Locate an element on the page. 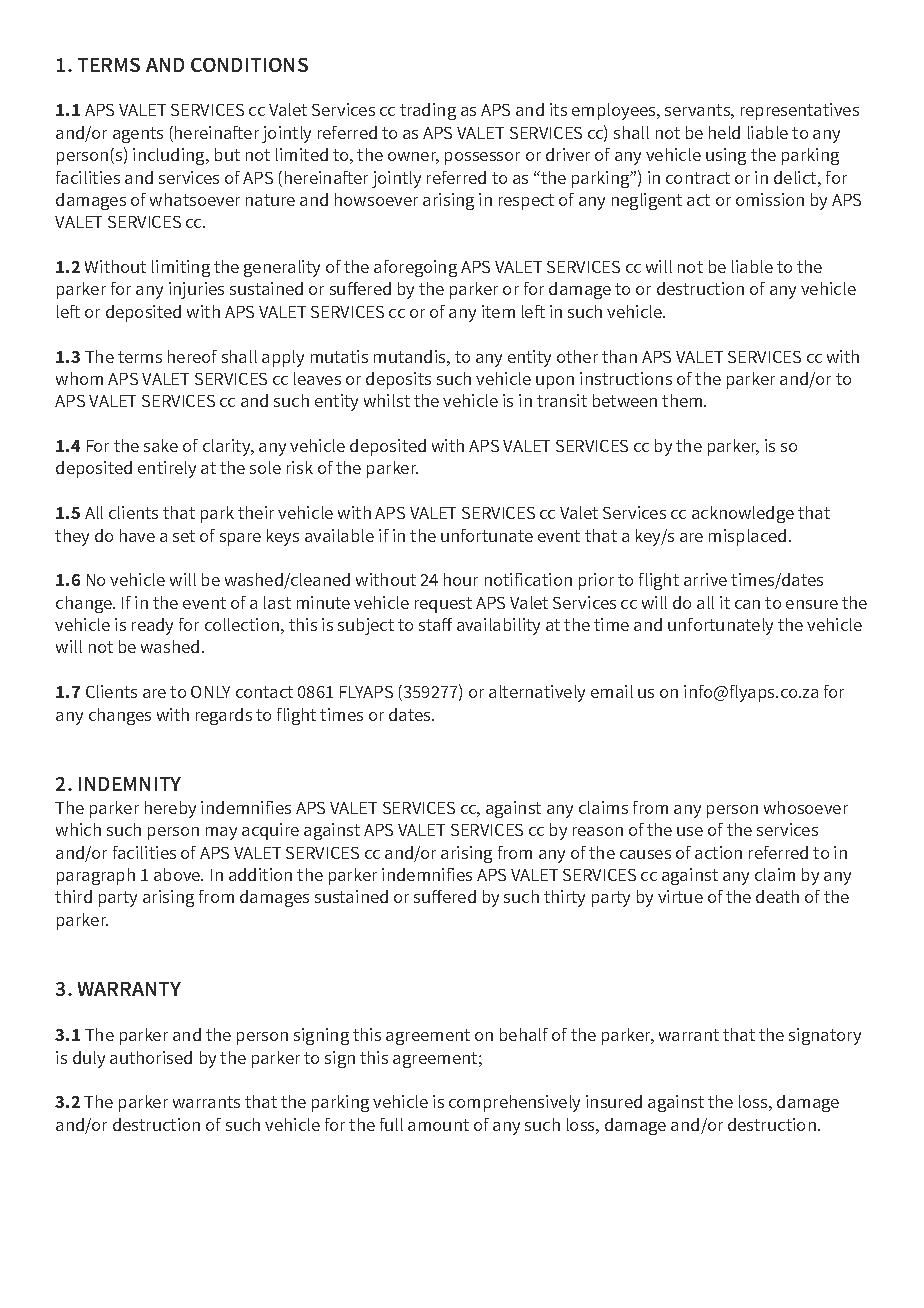 The height and width of the image is (1308, 924). item is located at coordinates (498, 311).
